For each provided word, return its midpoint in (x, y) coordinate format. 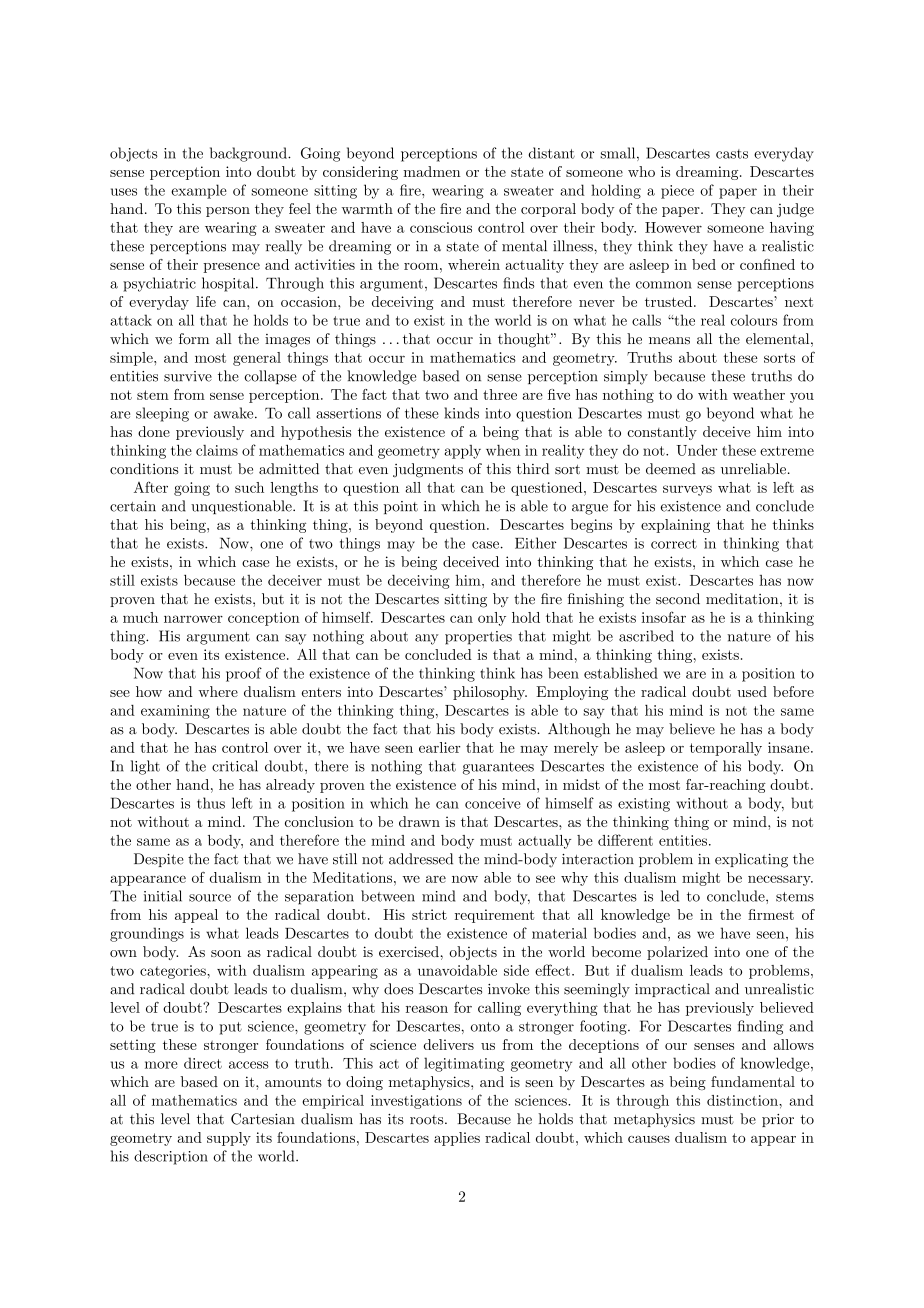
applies (457, 1139)
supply (229, 1139)
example (199, 191)
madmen (432, 171)
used (752, 691)
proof (244, 674)
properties (478, 638)
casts (732, 154)
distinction (743, 1100)
